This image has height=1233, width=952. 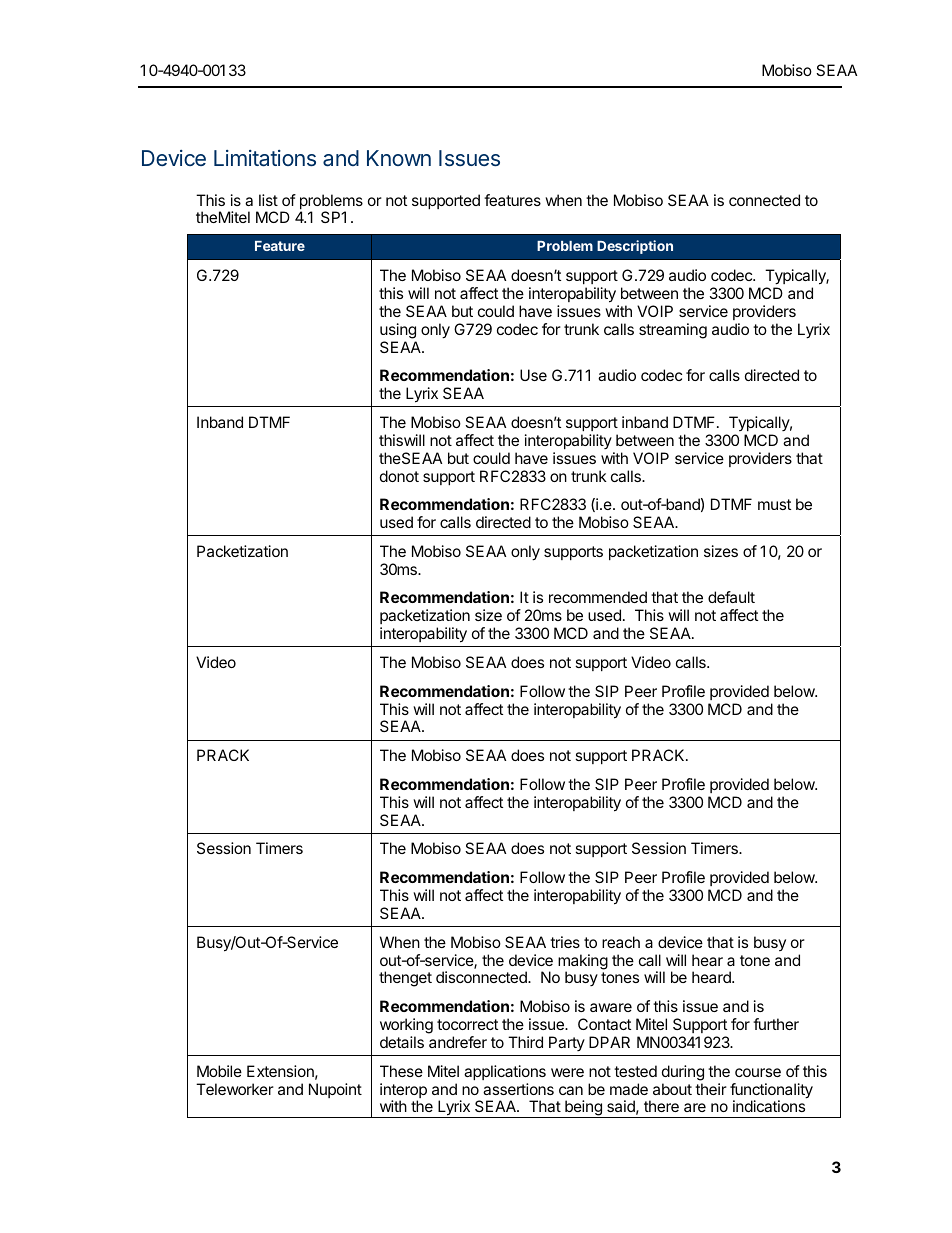 I want to click on using, so click(x=398, y=331).
